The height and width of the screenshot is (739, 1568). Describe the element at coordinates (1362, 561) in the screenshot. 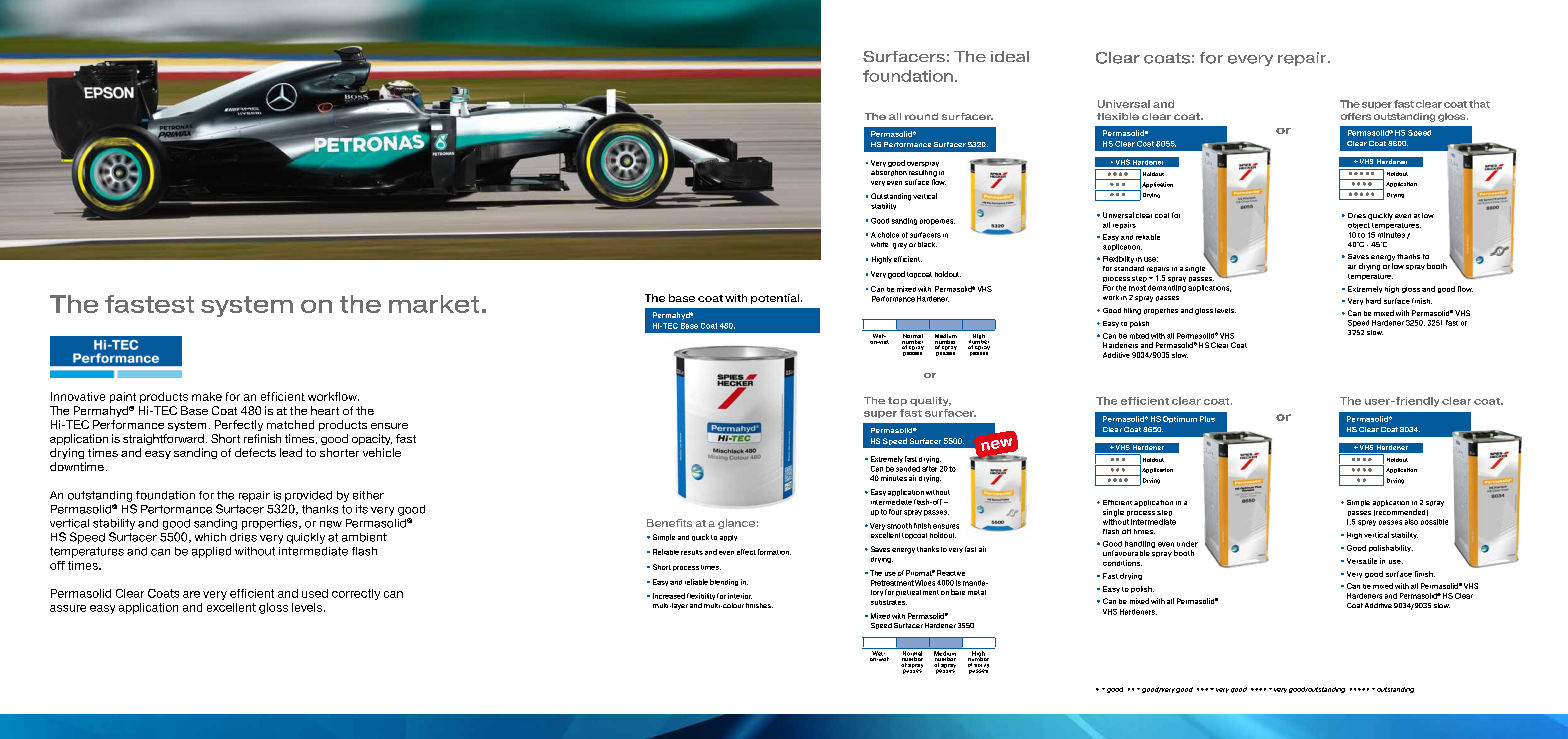

I see `Versatile` at that location.
